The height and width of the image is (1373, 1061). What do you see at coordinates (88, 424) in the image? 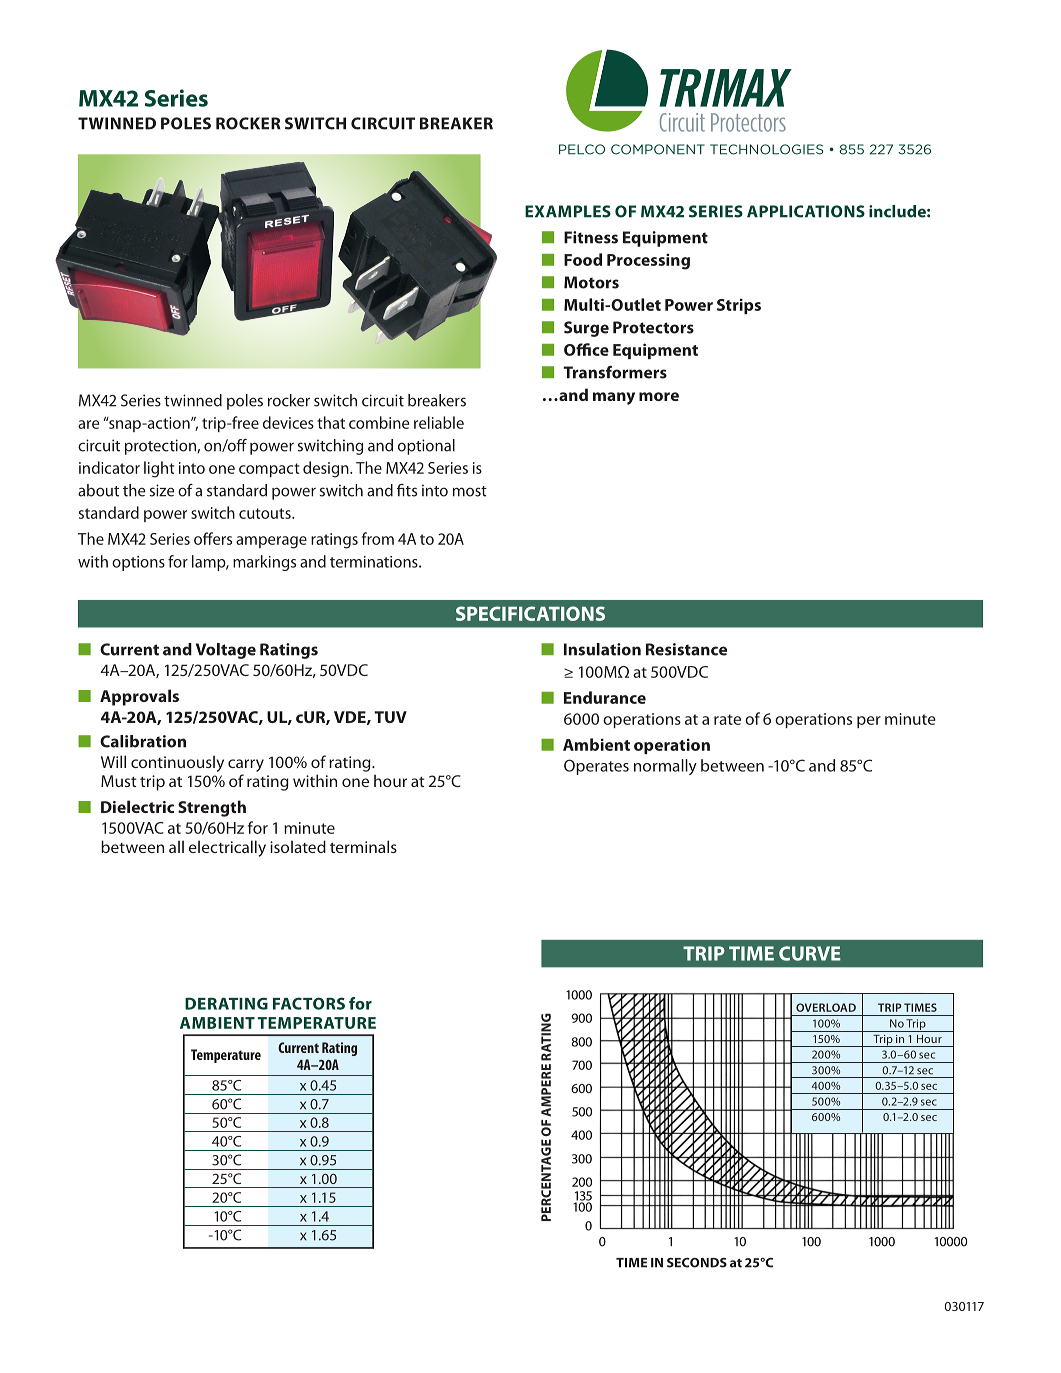
I see `are` at bounding box center [88, 424].
